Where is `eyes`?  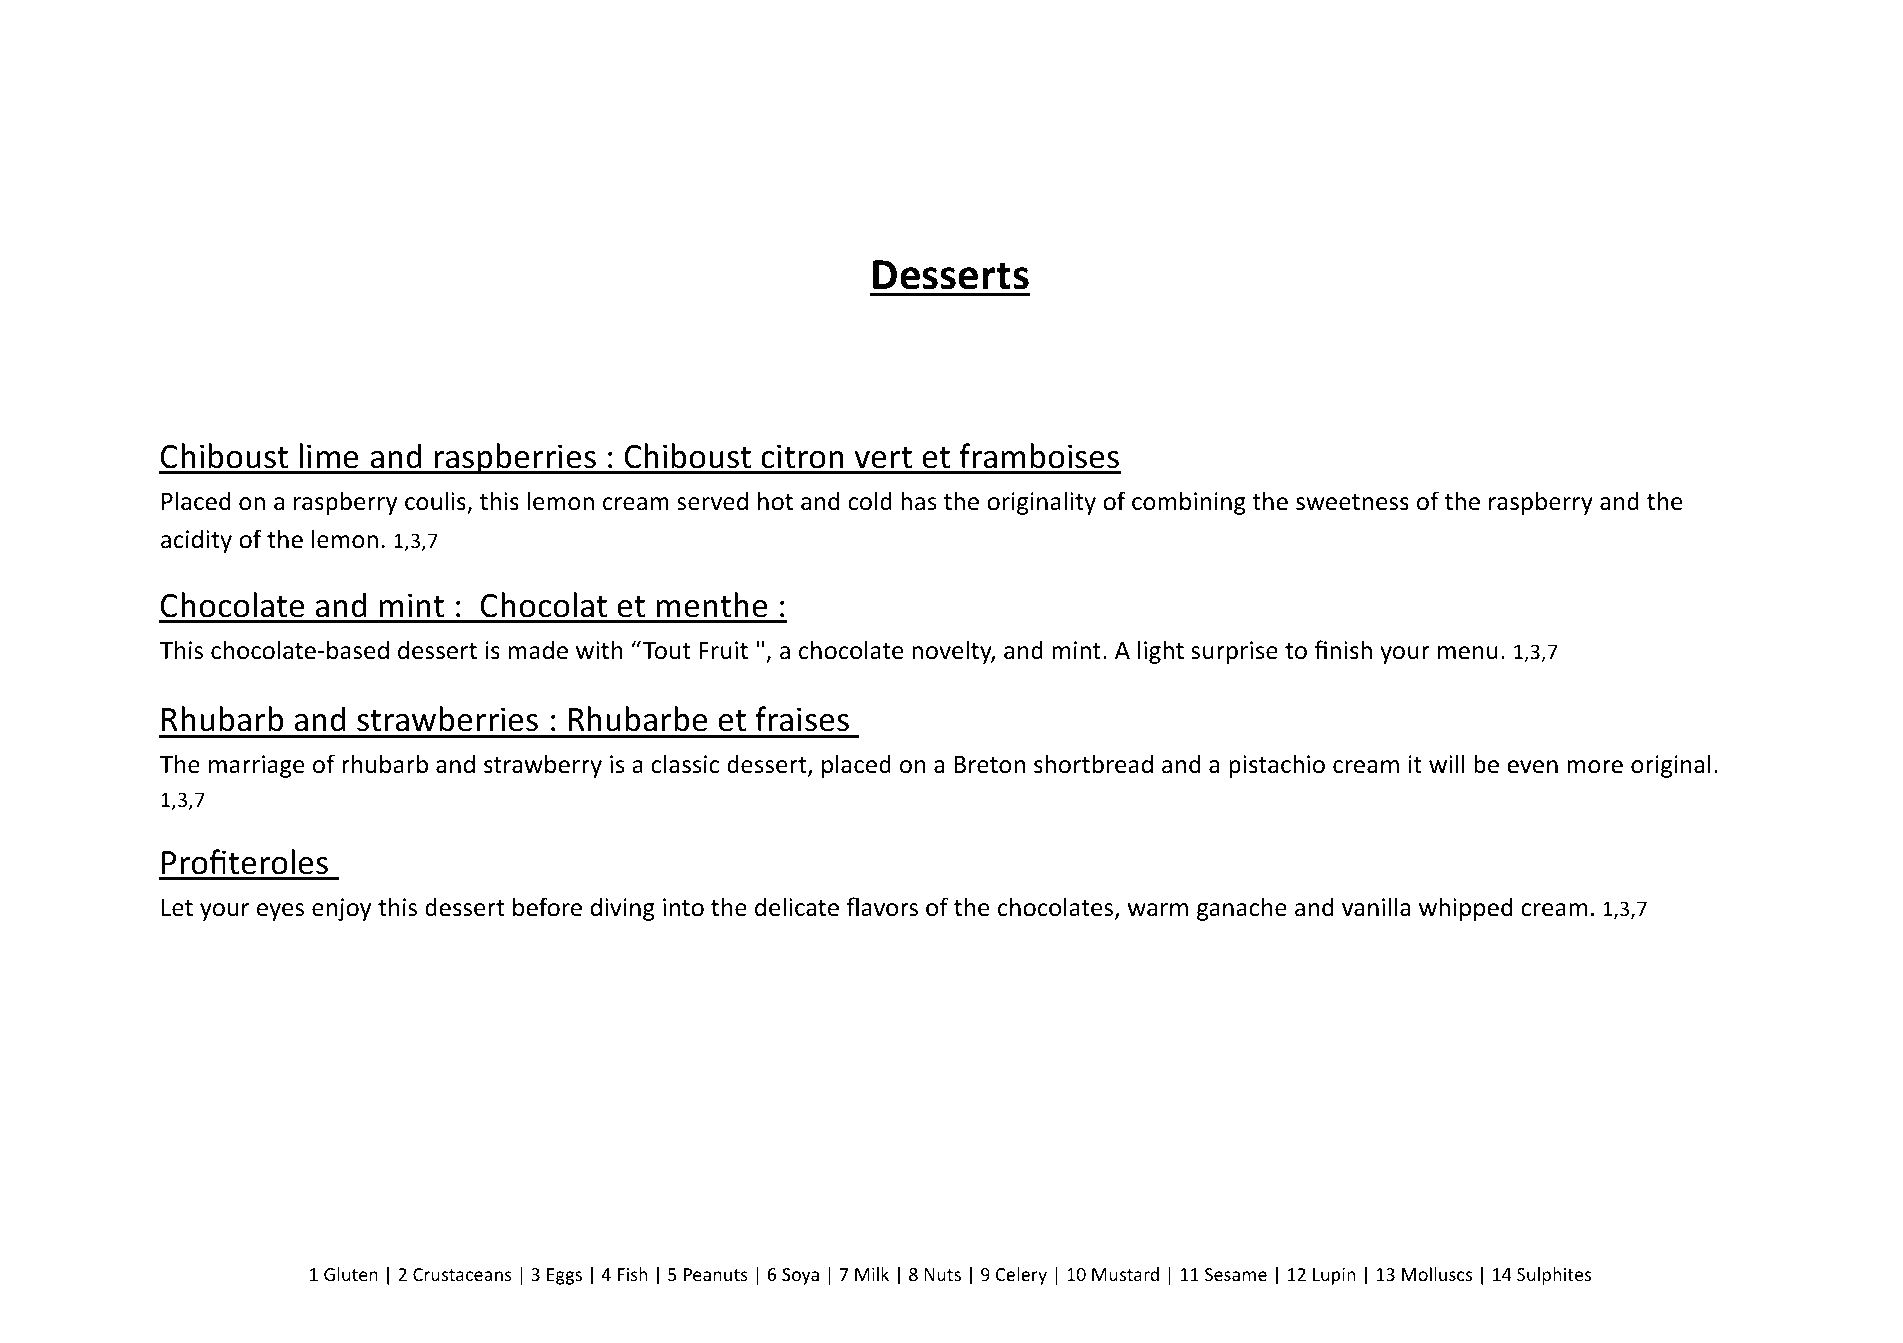 eyes is located at coordinates (280, 912).
